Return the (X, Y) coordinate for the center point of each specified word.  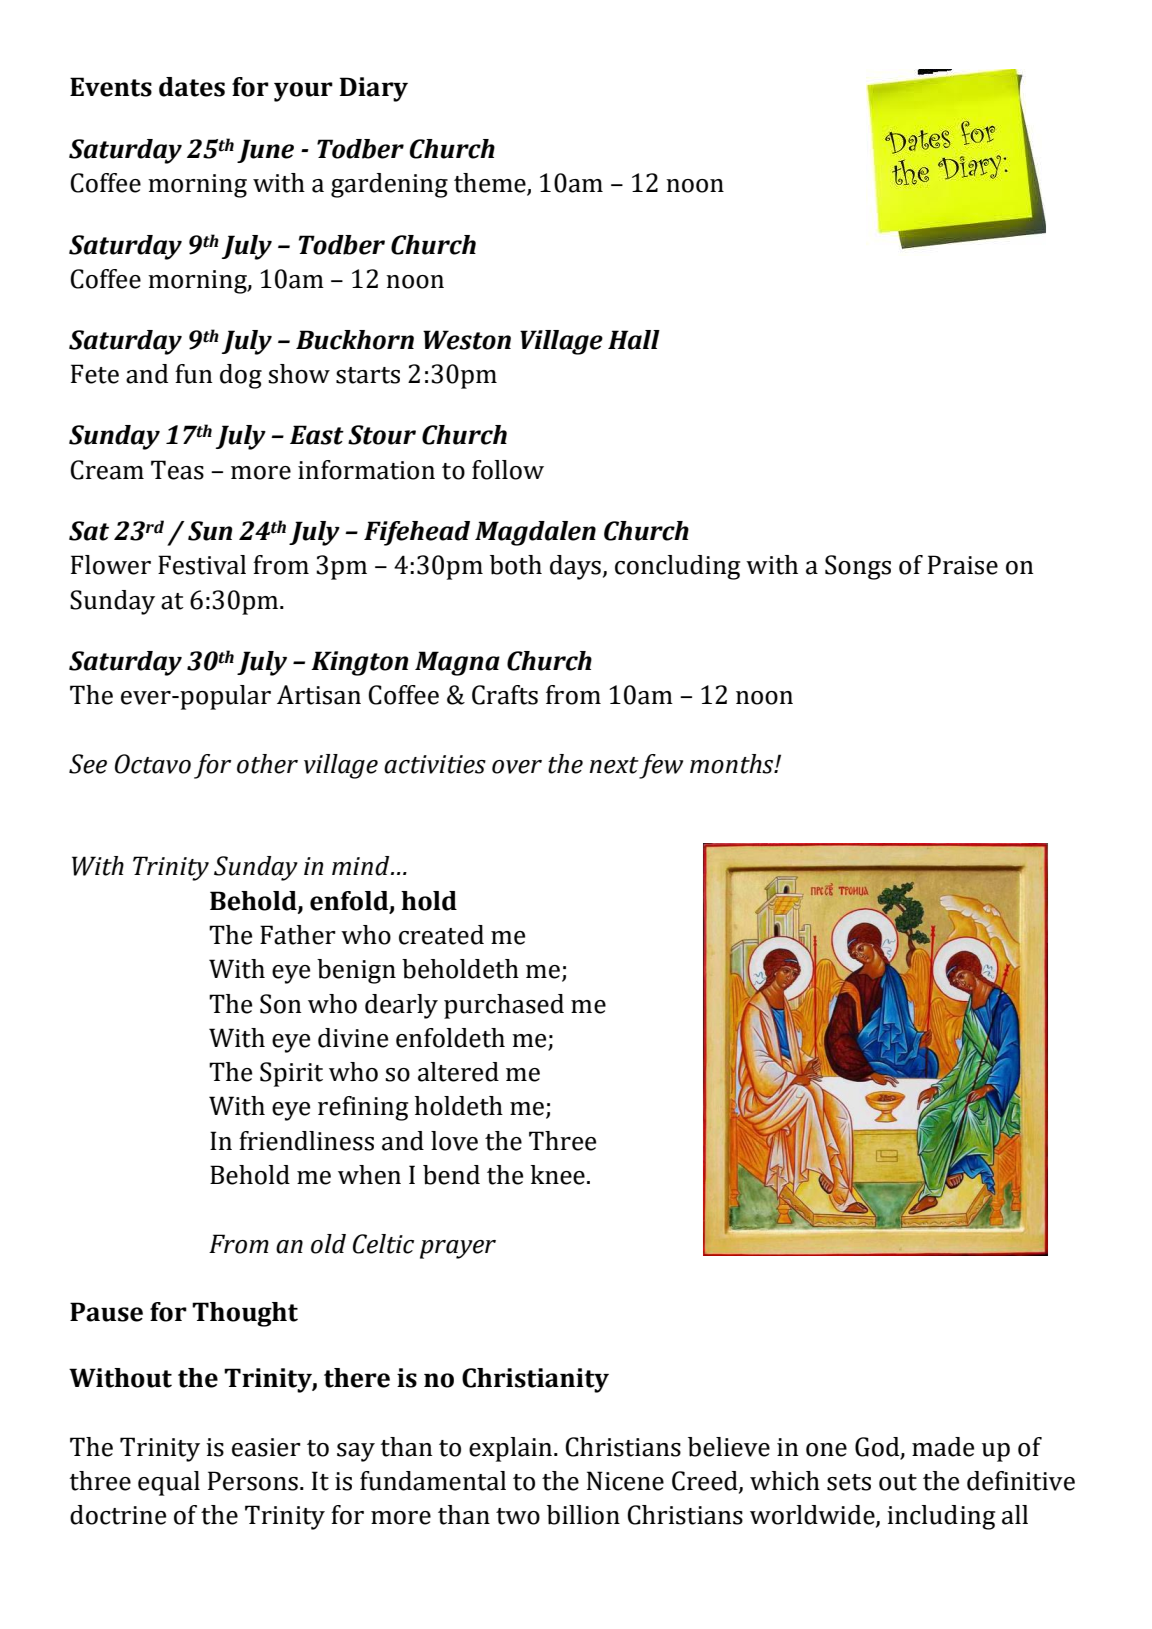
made (943, 1447)
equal (169, 1483)
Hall (634, 340)
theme (491, 184)
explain (512, 1449)
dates (192, 87)
